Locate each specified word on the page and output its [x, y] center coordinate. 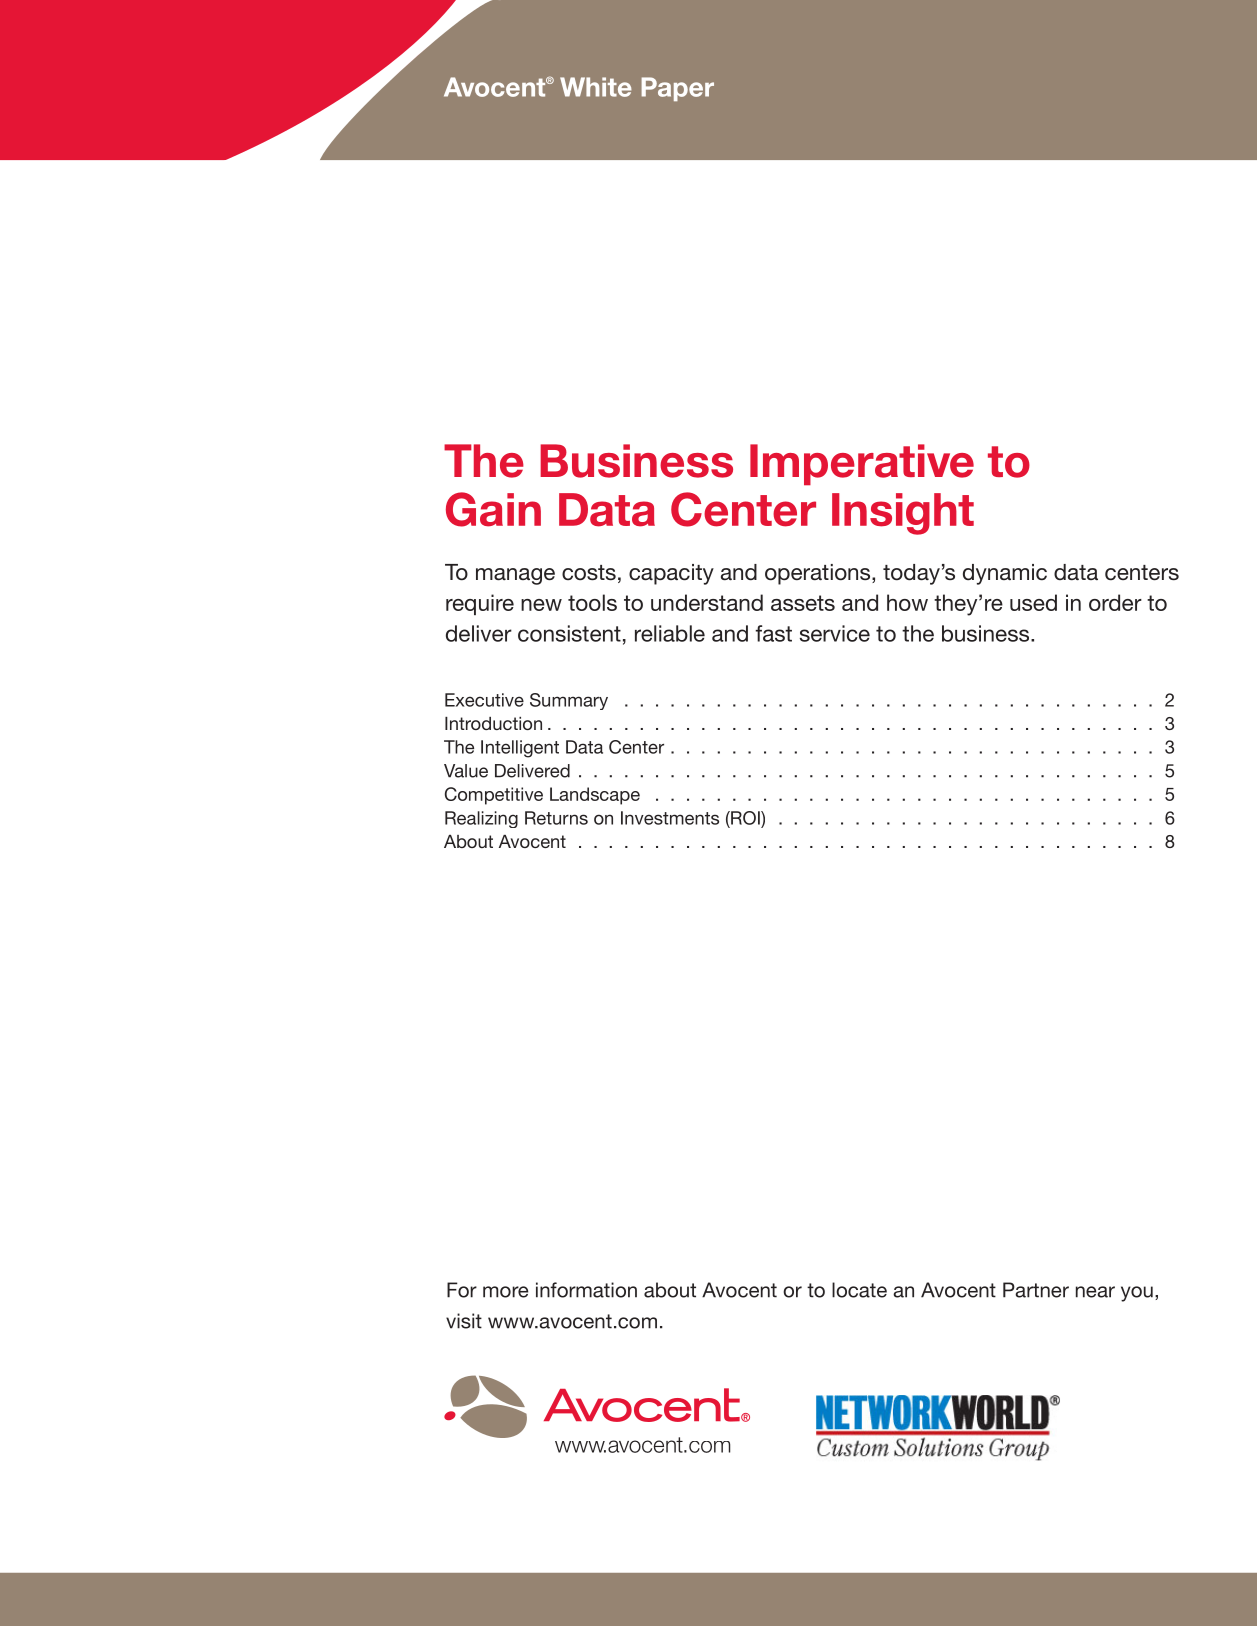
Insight [903, 514]
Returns [556, 818]
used [1033, 602]
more [505, 1292]
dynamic [1005, 574]
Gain [493, 509]
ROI [745, 818]
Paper [677, 89]
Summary [569, 701]
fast [773, 633]
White [596, 87]
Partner [1036, 1290]
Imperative [862, 464]
